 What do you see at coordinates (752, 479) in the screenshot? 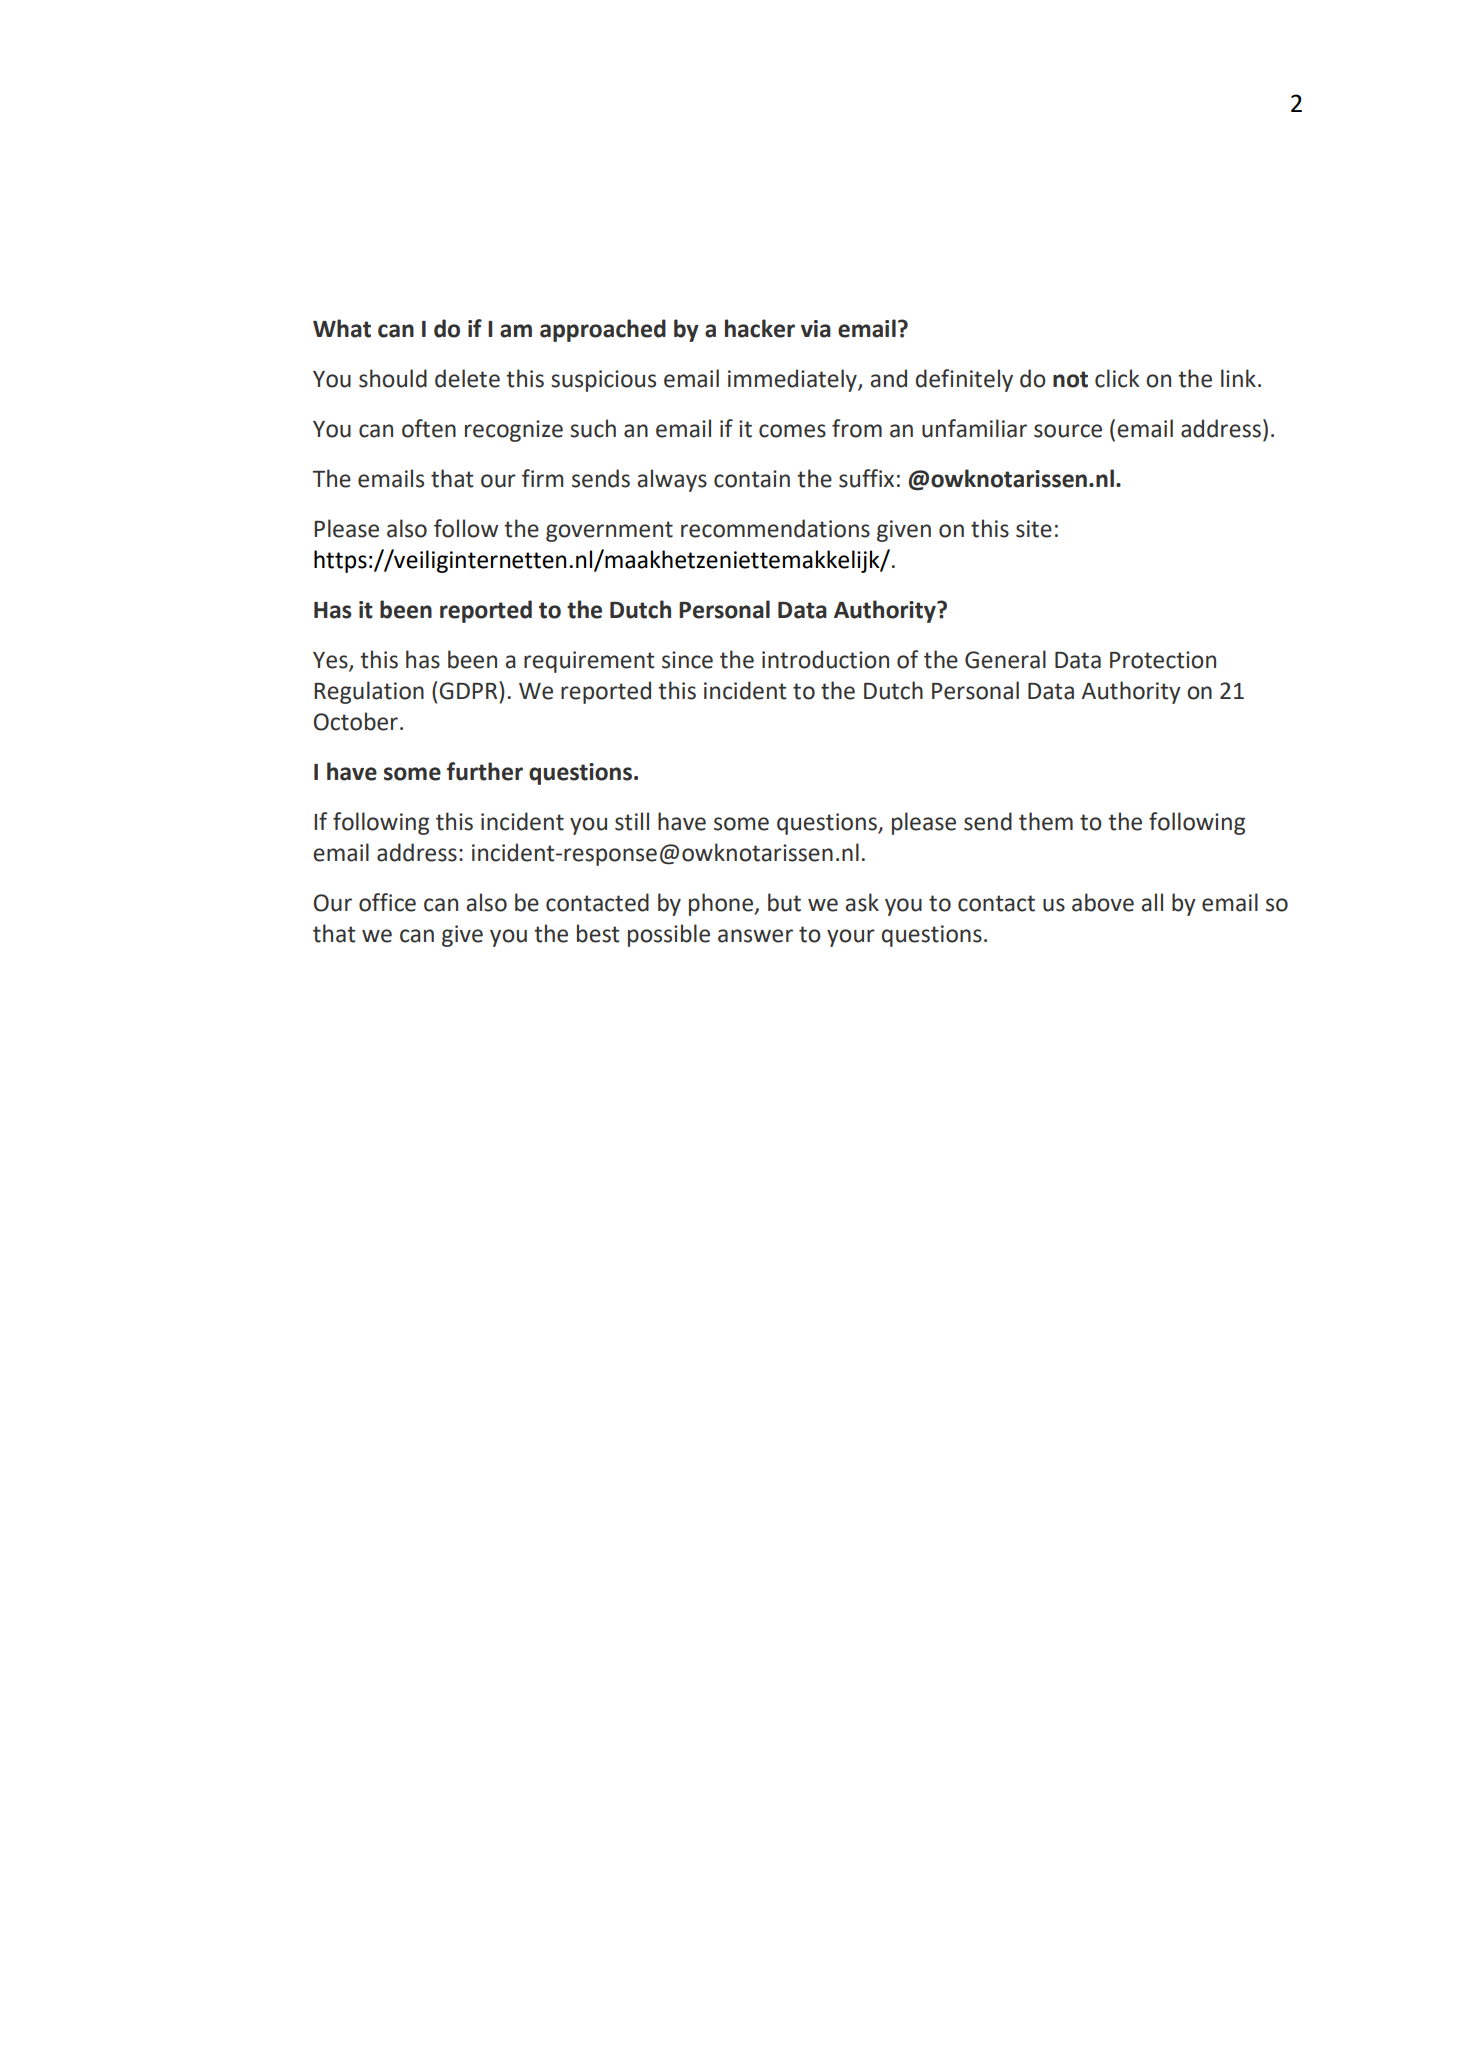
I see `contain` at bounding box center [752, 479].
